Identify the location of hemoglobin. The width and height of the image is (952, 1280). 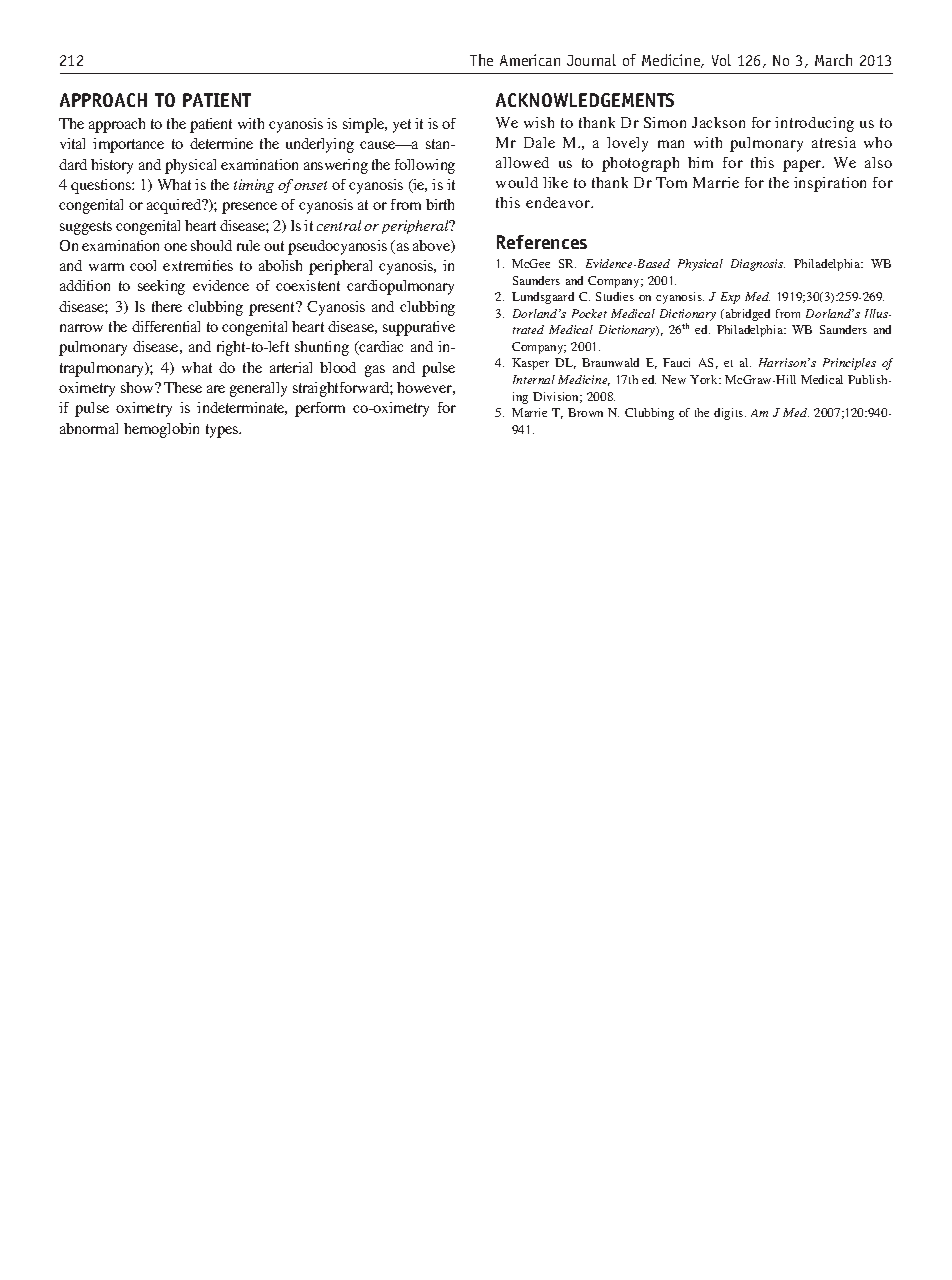
(161, 430).
